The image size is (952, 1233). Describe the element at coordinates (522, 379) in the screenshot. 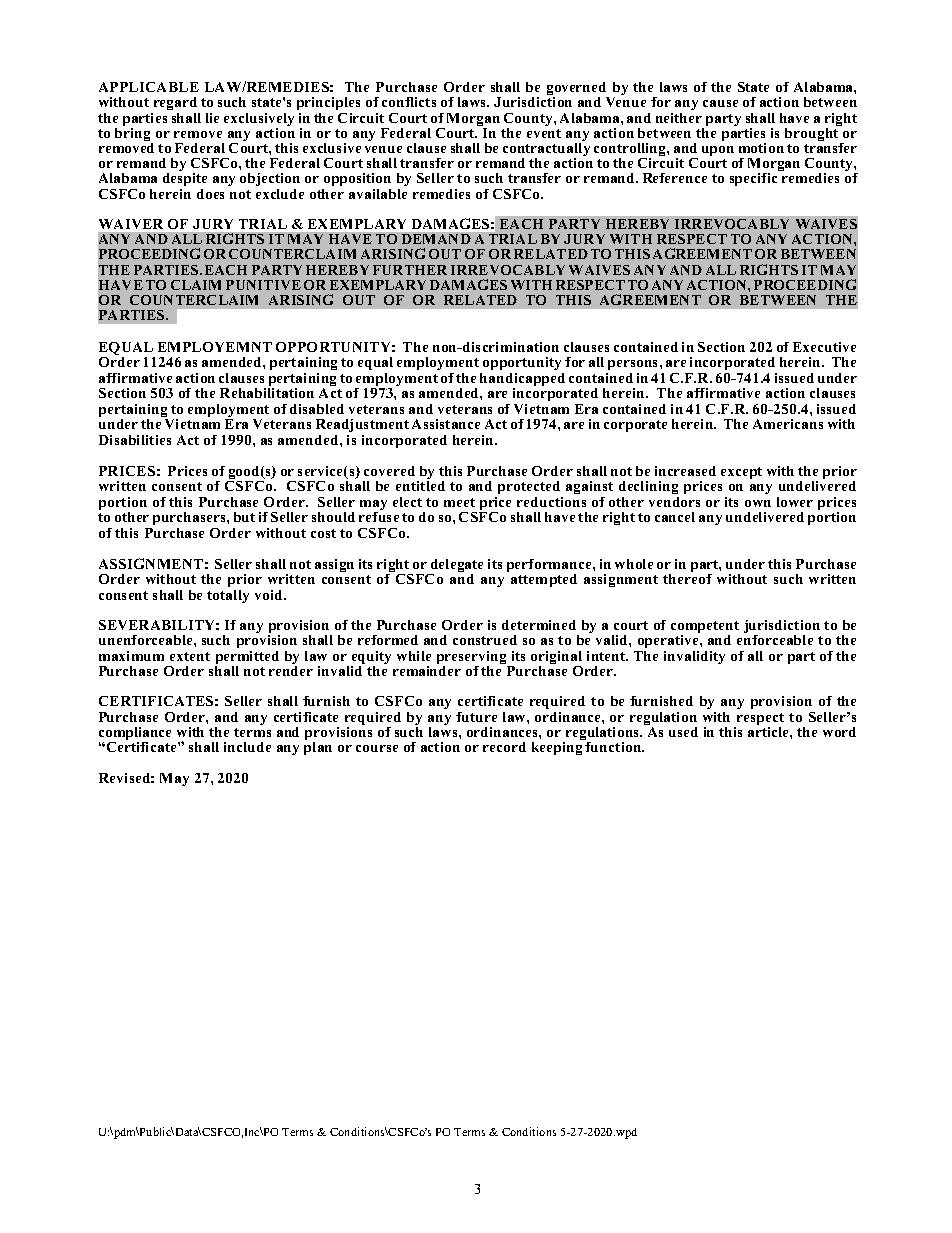

I see `handicapped` at that location.
